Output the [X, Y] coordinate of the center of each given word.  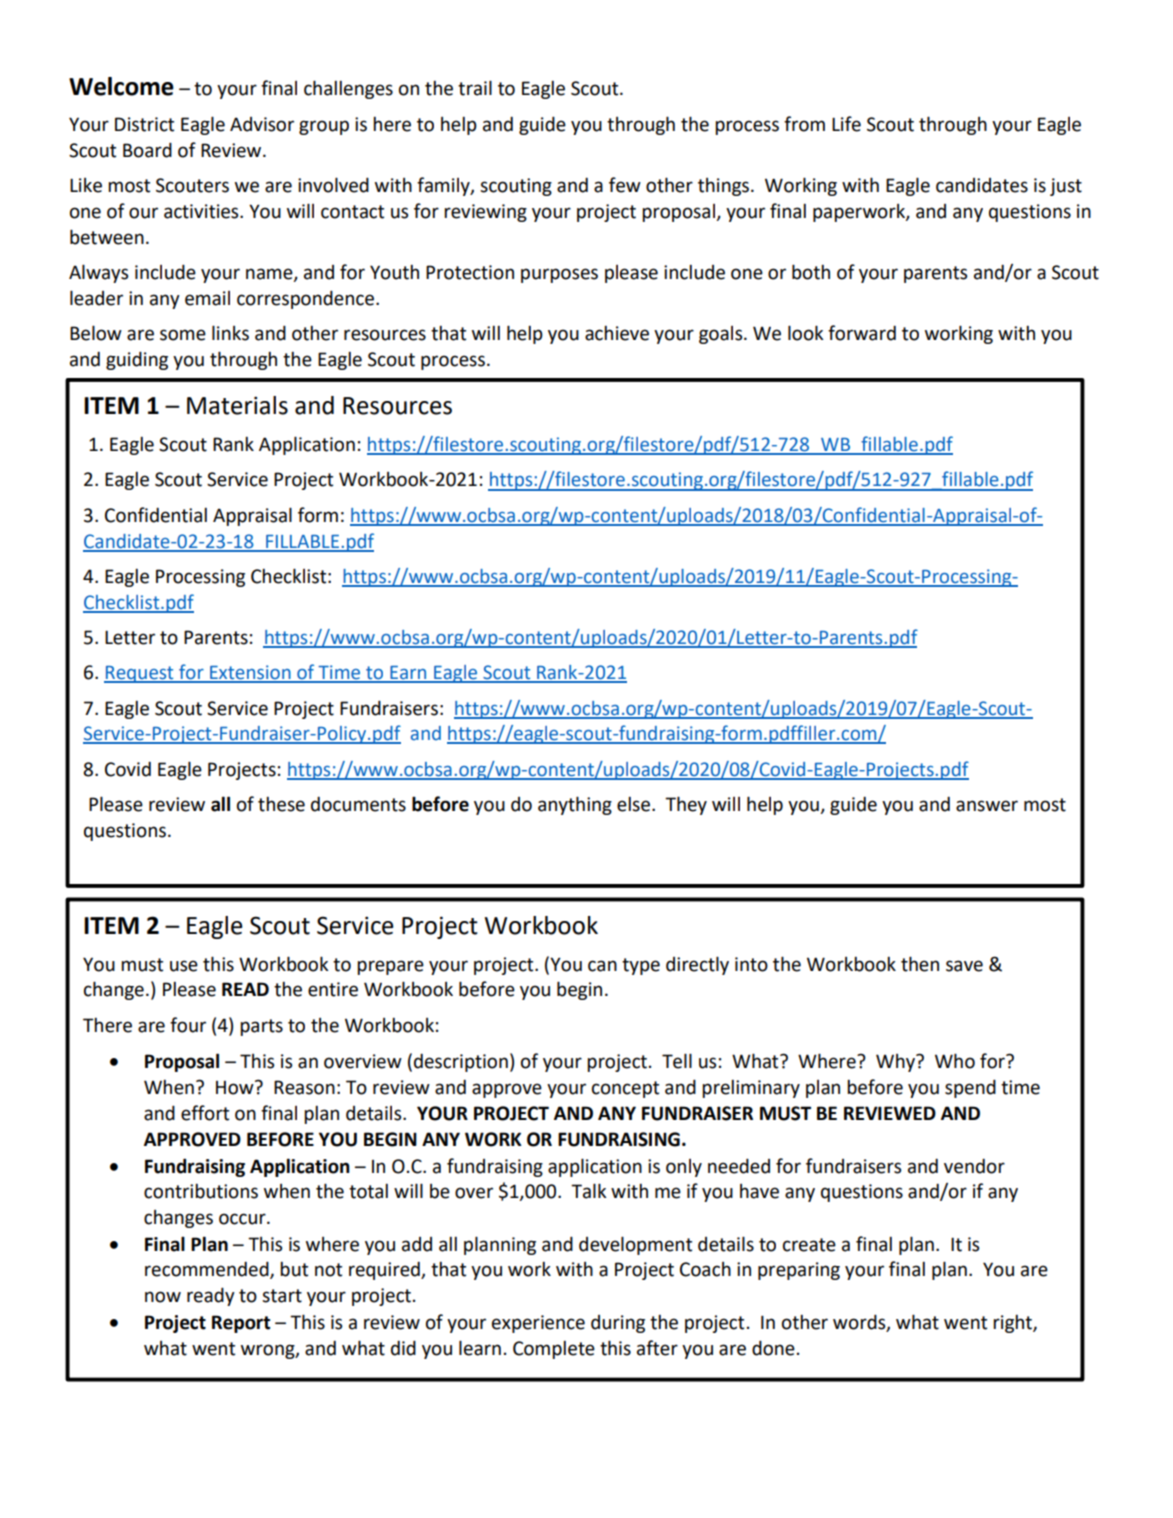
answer [987, 806]
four [188, 1025]
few [625, 185]
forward [862, 333]
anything [575, 805]
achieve [617, 333]
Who [955, 1061]
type [641, 966]
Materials [237, 405]
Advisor [262, 124]
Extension [250, 673]
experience [538, 1324]
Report [241, 1324]
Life [846, 124]
